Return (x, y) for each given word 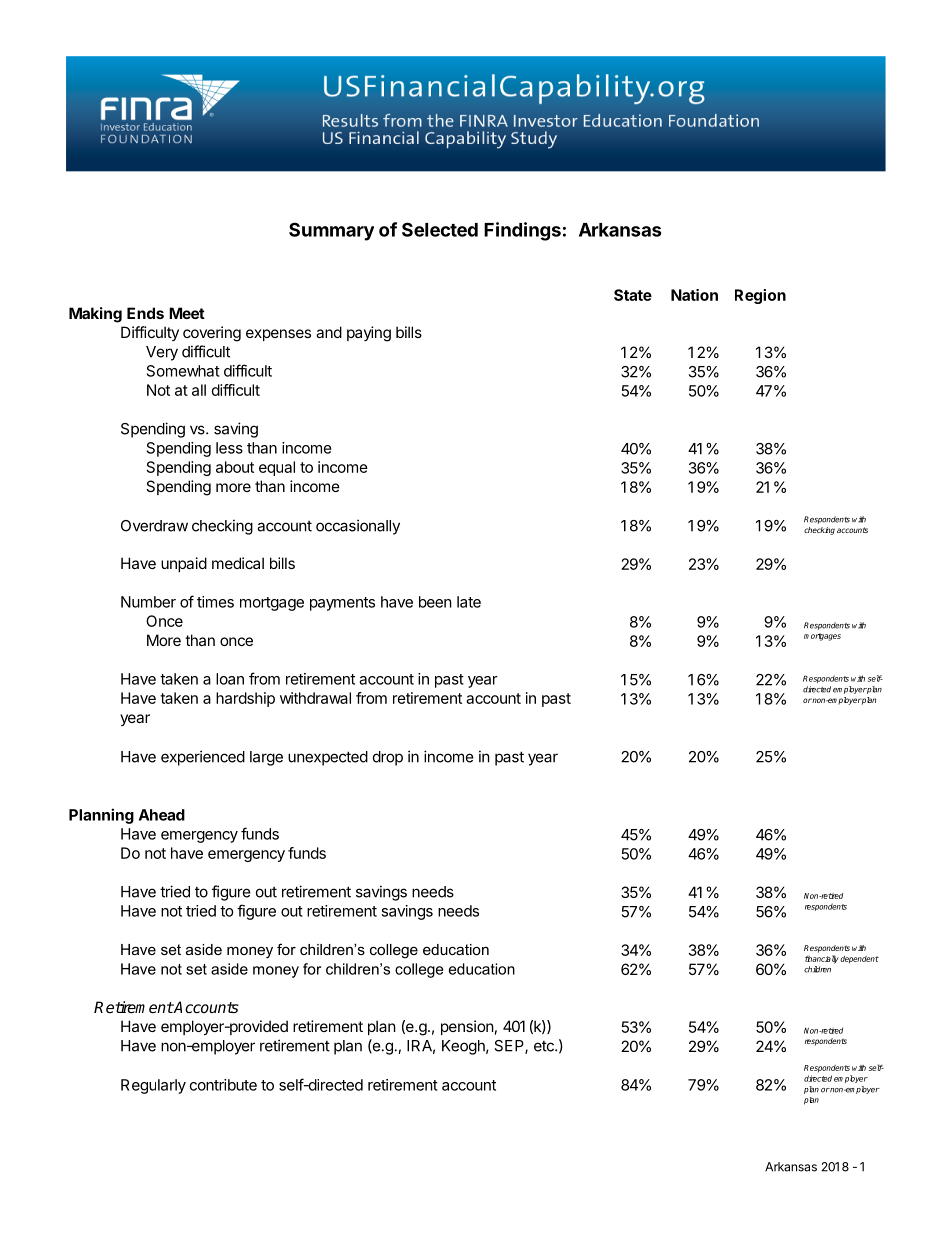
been (435, 602)
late (469, 602)
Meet (187, 313)
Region (760, 296)
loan (230, 679)
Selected (440, 229)
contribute (223, 1085)
